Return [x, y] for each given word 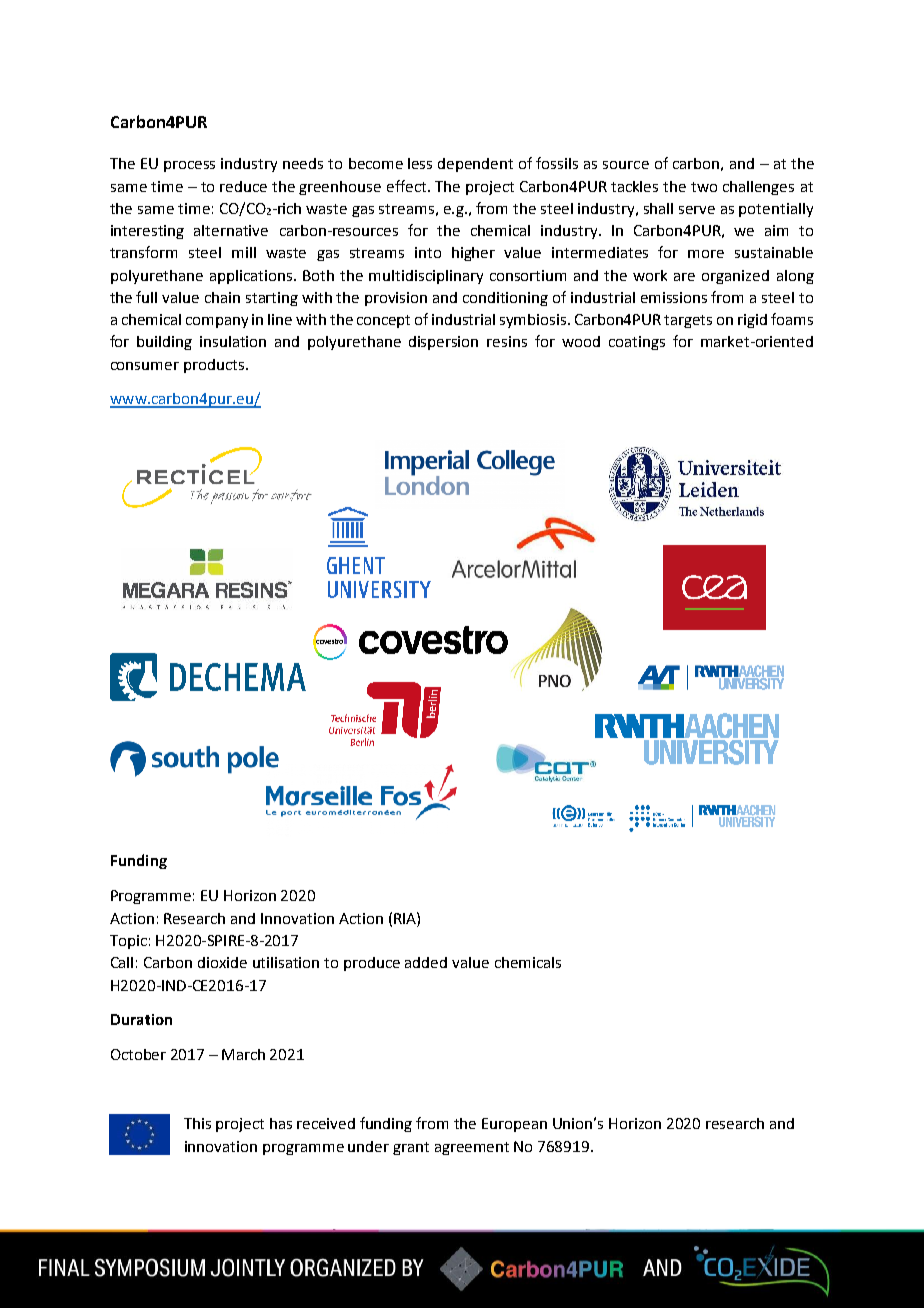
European [514, 1125]
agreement [472, 1148]
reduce [243, 186]
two [704, 187]
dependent [475, 165]
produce [372, 964]
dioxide [222, 962]
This [197, 1123]
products [214, 366]
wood [581, 341]
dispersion [443, 343]
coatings [637, 343]
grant [411, 1148]
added [426, 962]
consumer [145, 366]
